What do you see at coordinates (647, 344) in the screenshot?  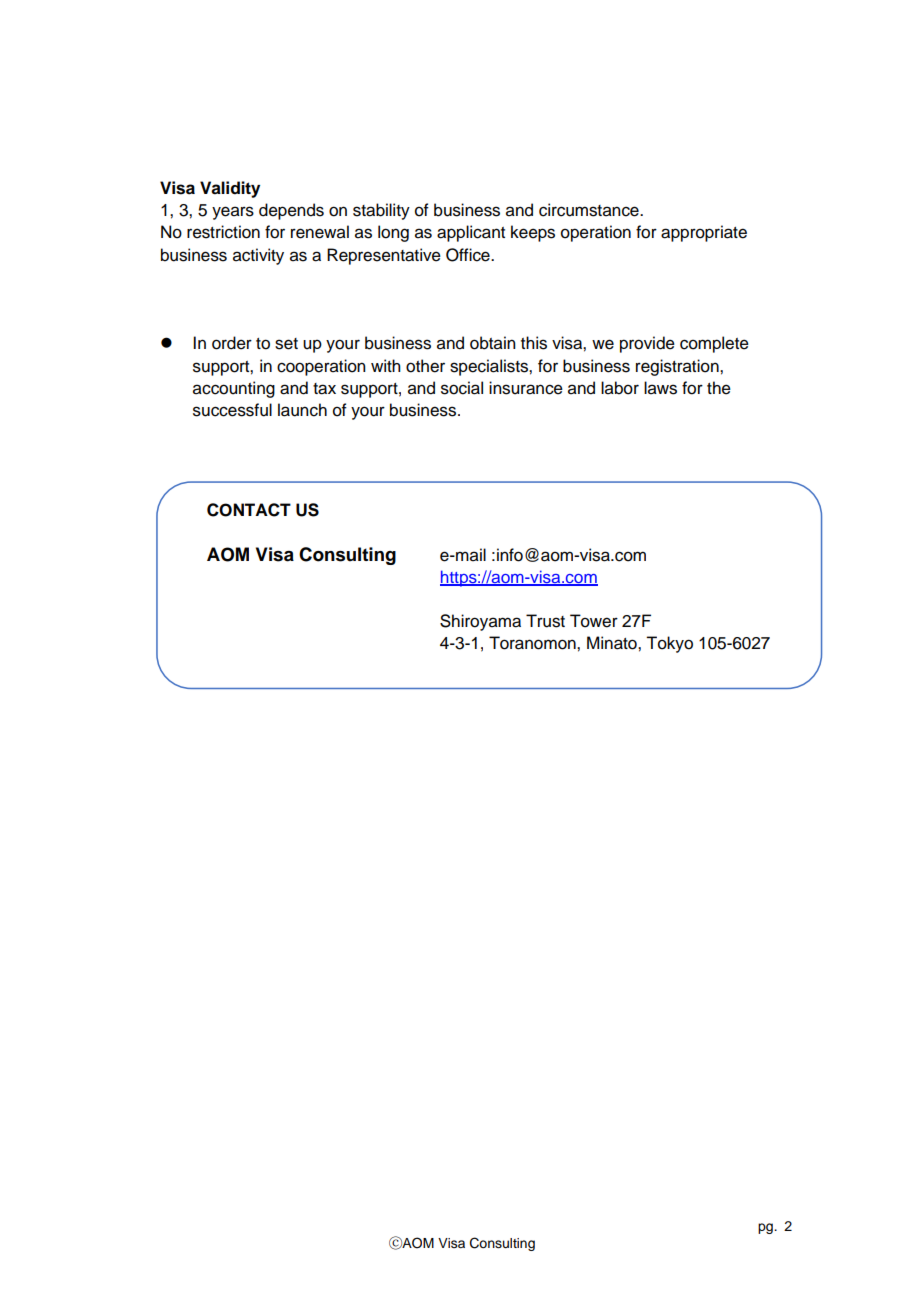 I see `provide` at bounding box center [647, 344].
